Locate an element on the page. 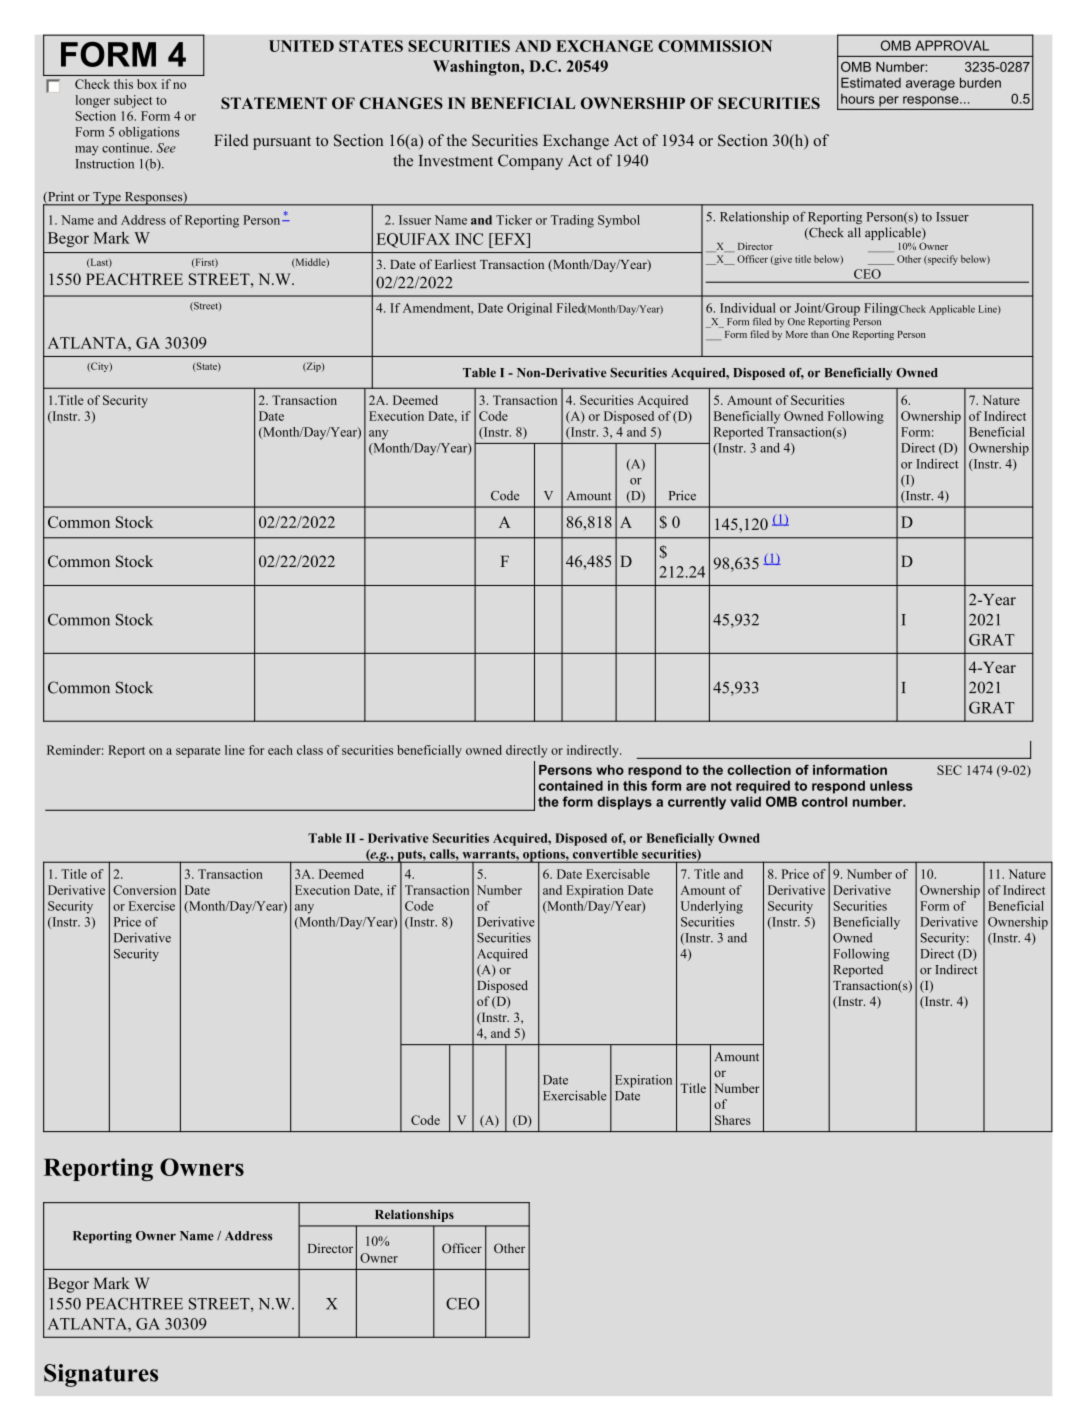 The height and width of the page is (1407, 1087). Original is located at coordinates (529, 309).
